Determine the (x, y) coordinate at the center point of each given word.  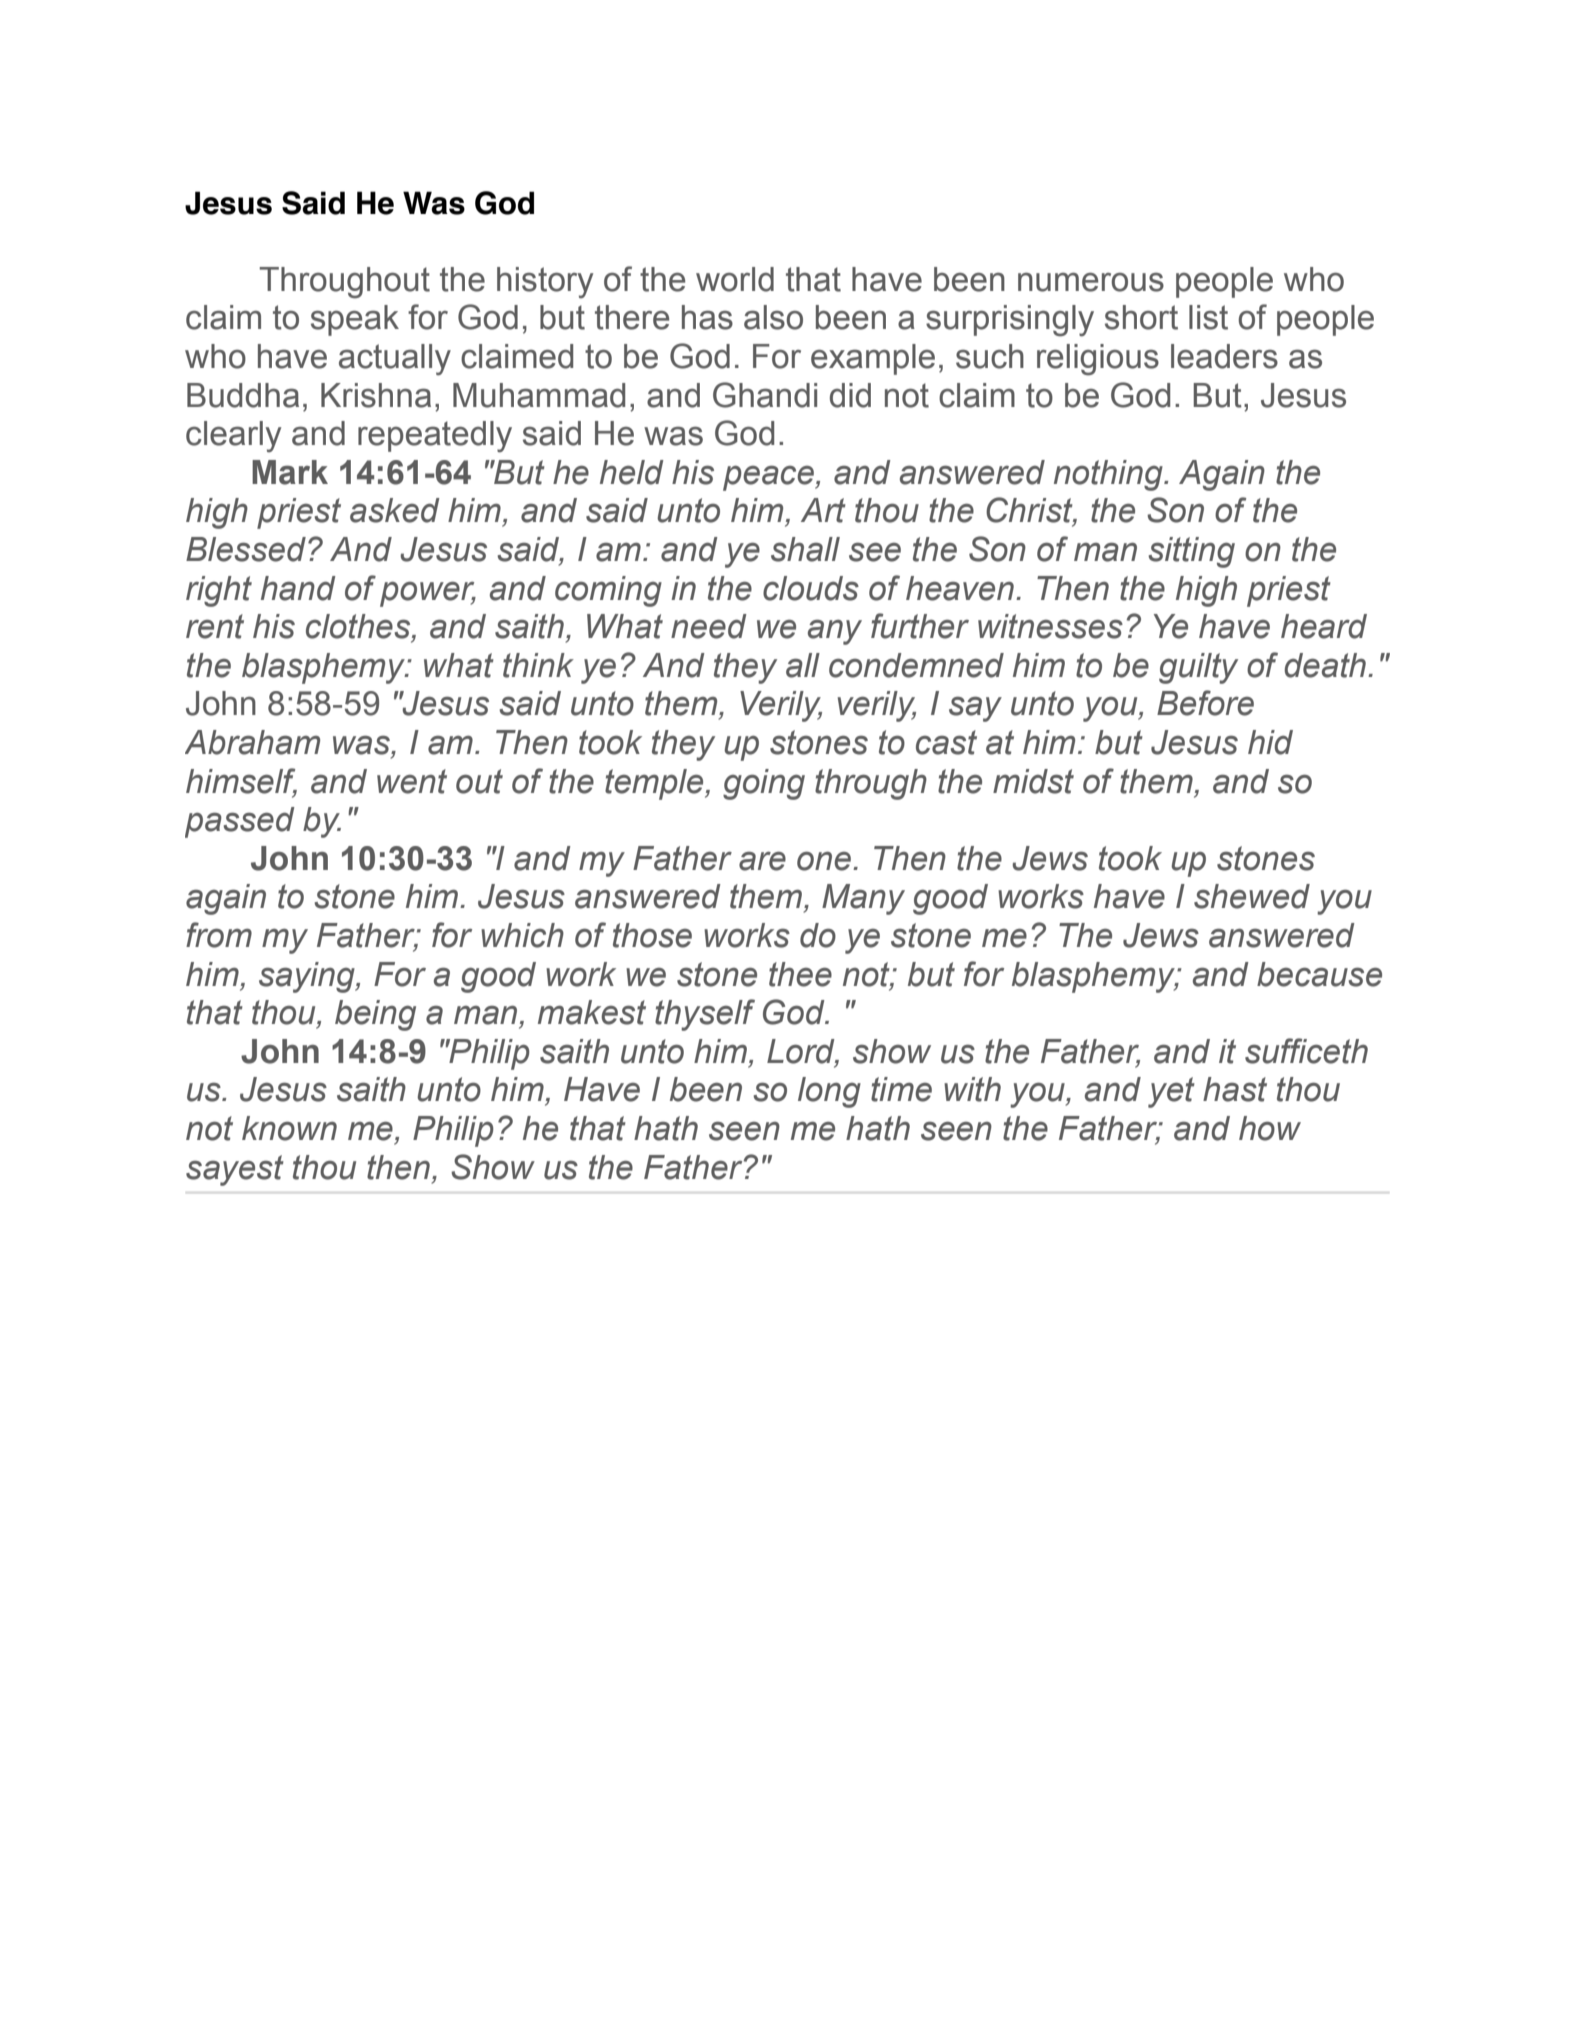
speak (355, 320)
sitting (1191, 552)
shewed (1252, 896)
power (428, 594)
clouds (811, 588)
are (762, 861)
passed (240, 822)
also (773, 317)
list (1208, 317)
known (289, 1128)
